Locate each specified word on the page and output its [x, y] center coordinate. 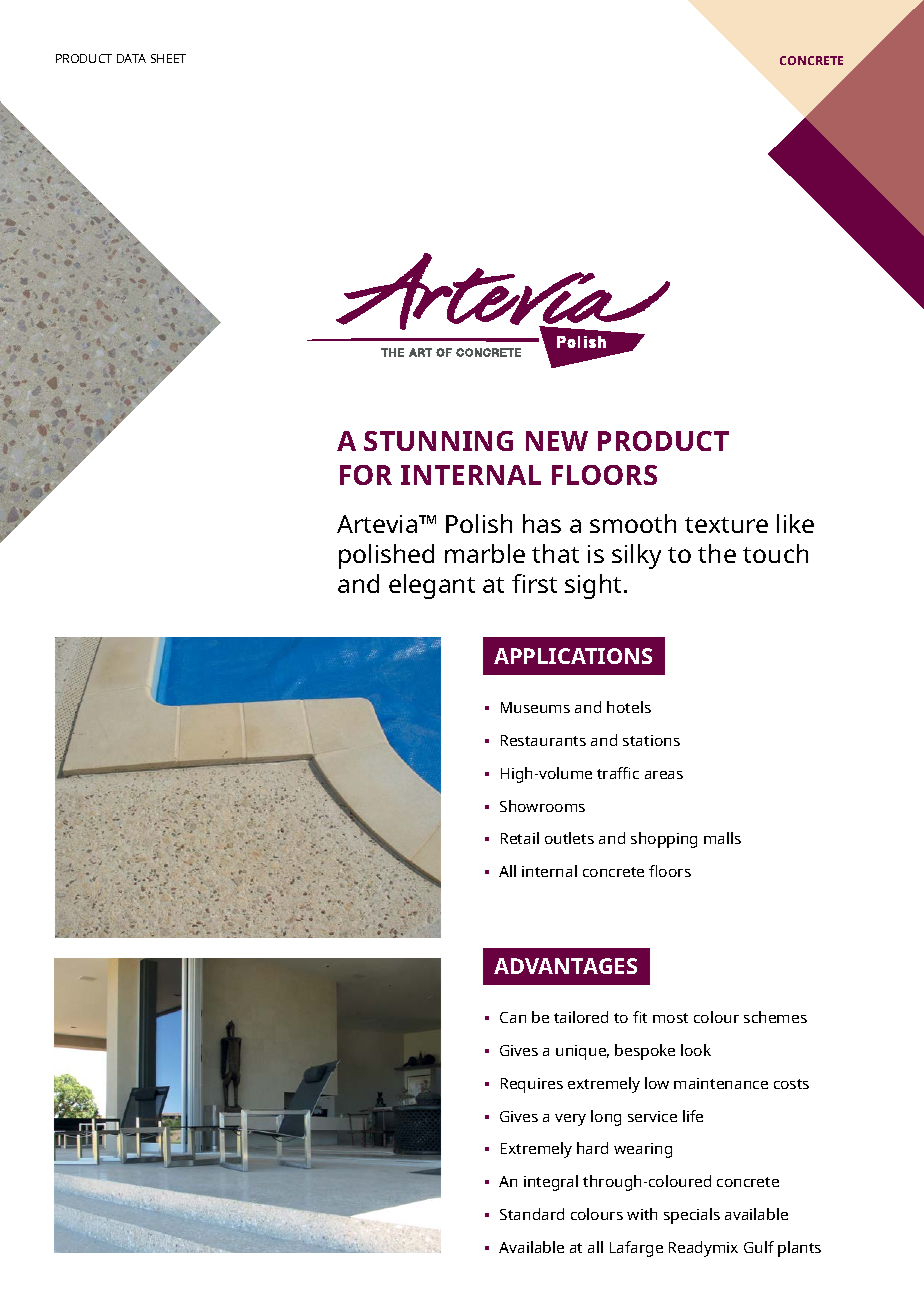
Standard [532, 1214]
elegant [432, 586]
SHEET [168, 58]
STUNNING [438, 441]
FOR [366, 475]
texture [726, 525]
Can [513, 1017]
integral [551, 1183]
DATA [131, 58]
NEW [557, 441]
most [670, 1018]
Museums [535, 707]
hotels [629, 707]
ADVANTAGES [565, 966]
